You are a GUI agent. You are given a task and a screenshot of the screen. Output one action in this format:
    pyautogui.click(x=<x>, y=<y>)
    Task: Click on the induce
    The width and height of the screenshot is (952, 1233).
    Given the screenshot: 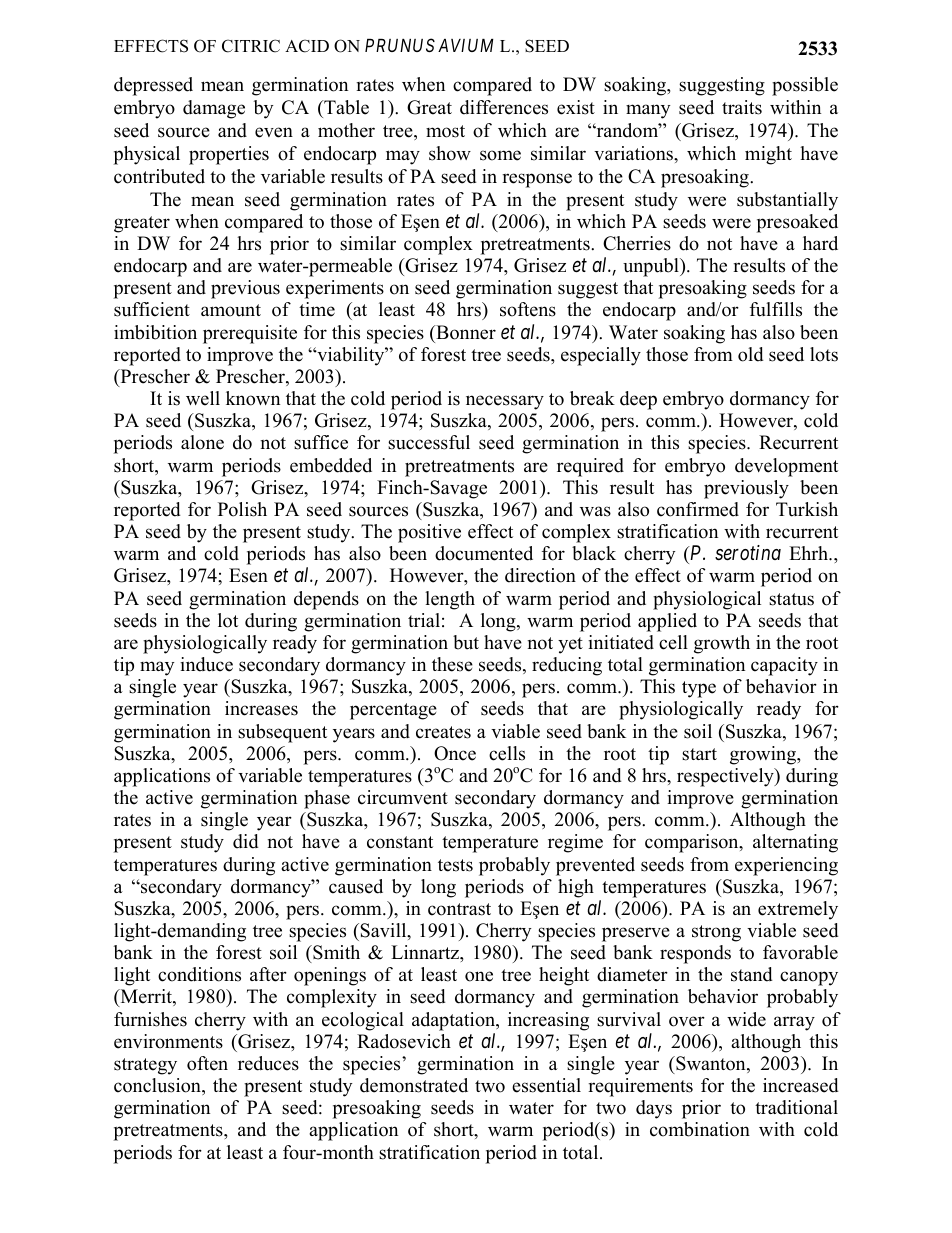 What is the action you would take?
    pyautogui.click(x=206, y=664)
